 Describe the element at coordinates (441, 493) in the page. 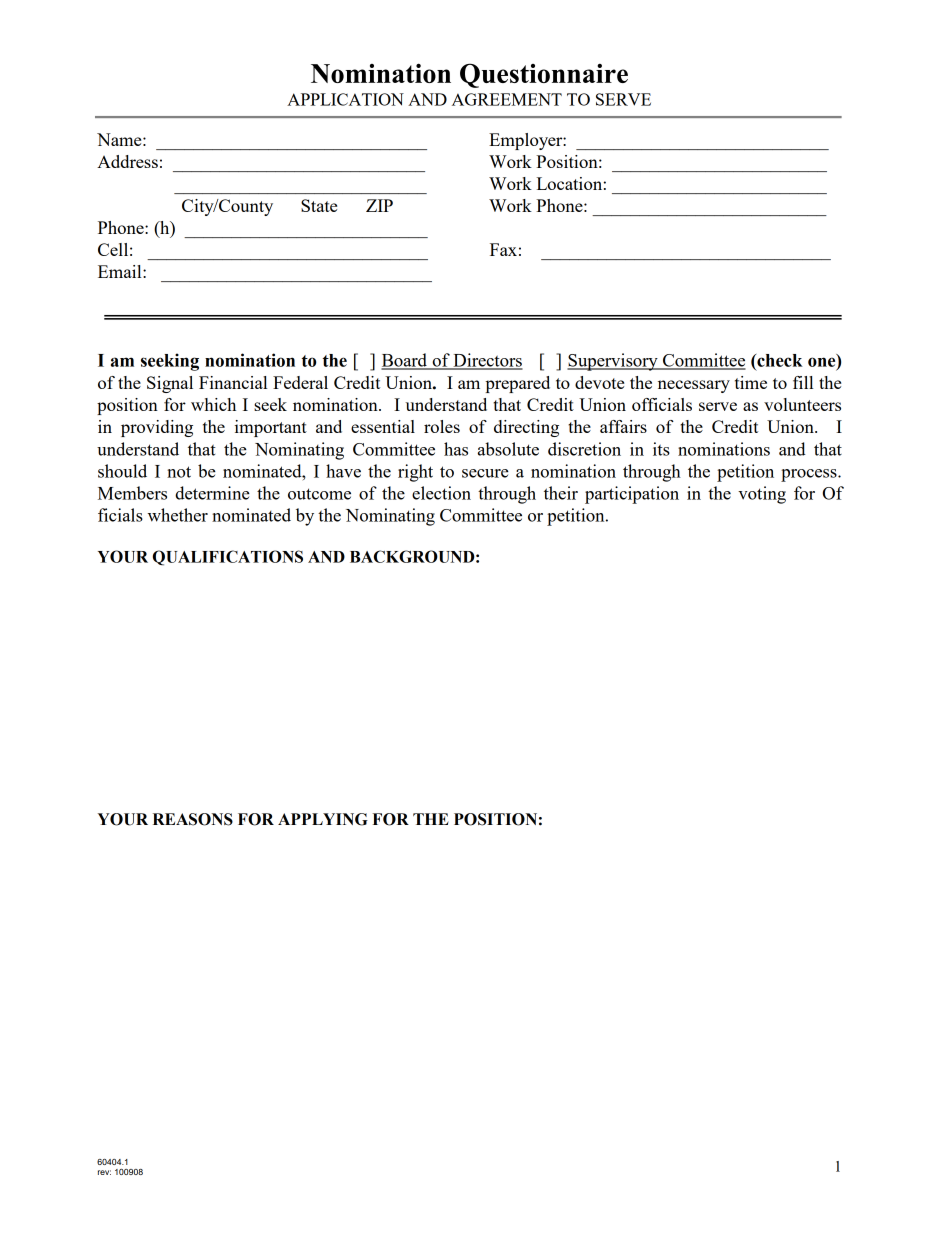

I see `election` at that location.
